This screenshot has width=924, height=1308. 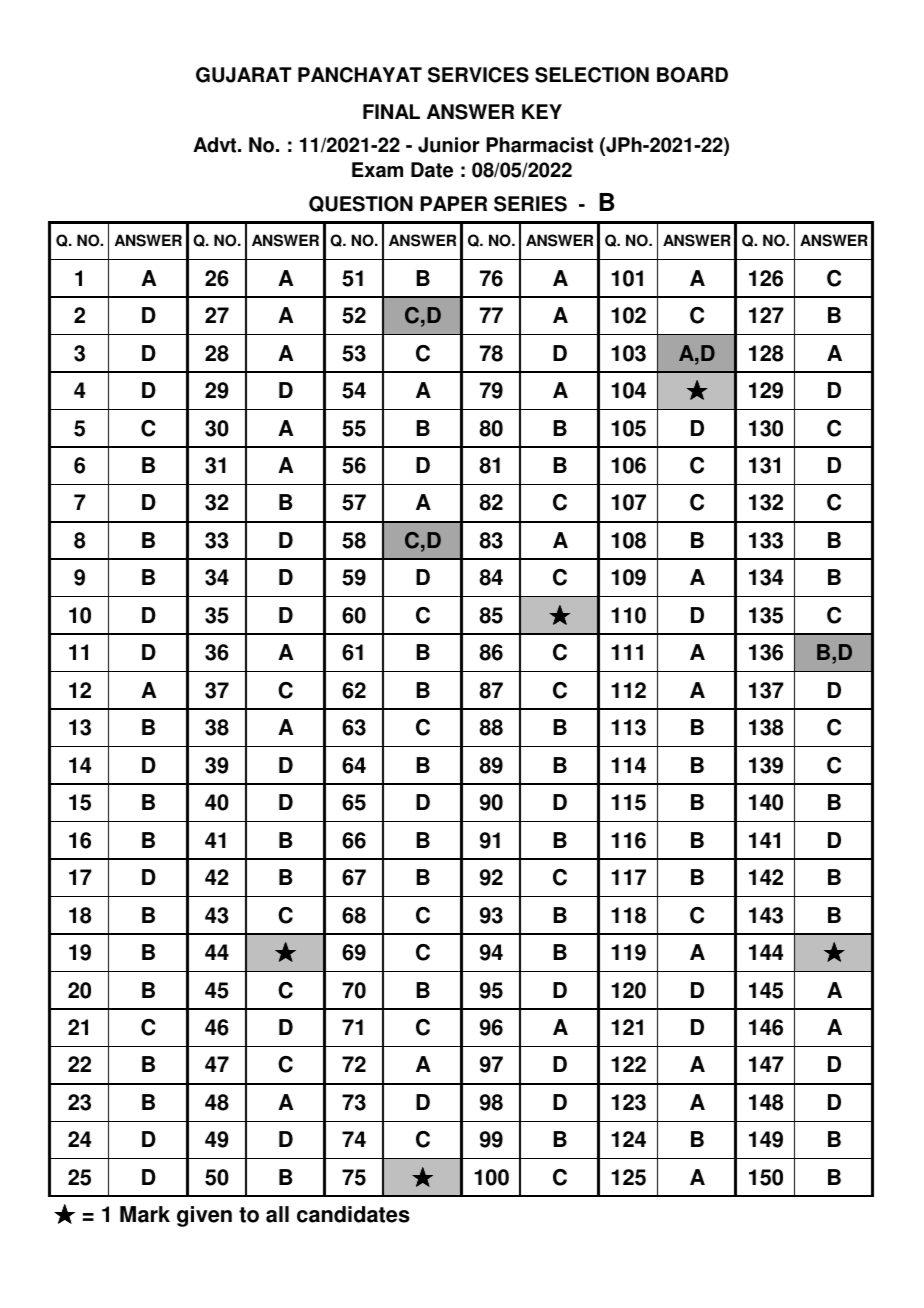 What do you see at coordinates (277, 1214) in the screenshot?
I see `all` at bounding box center [277, 1214].
